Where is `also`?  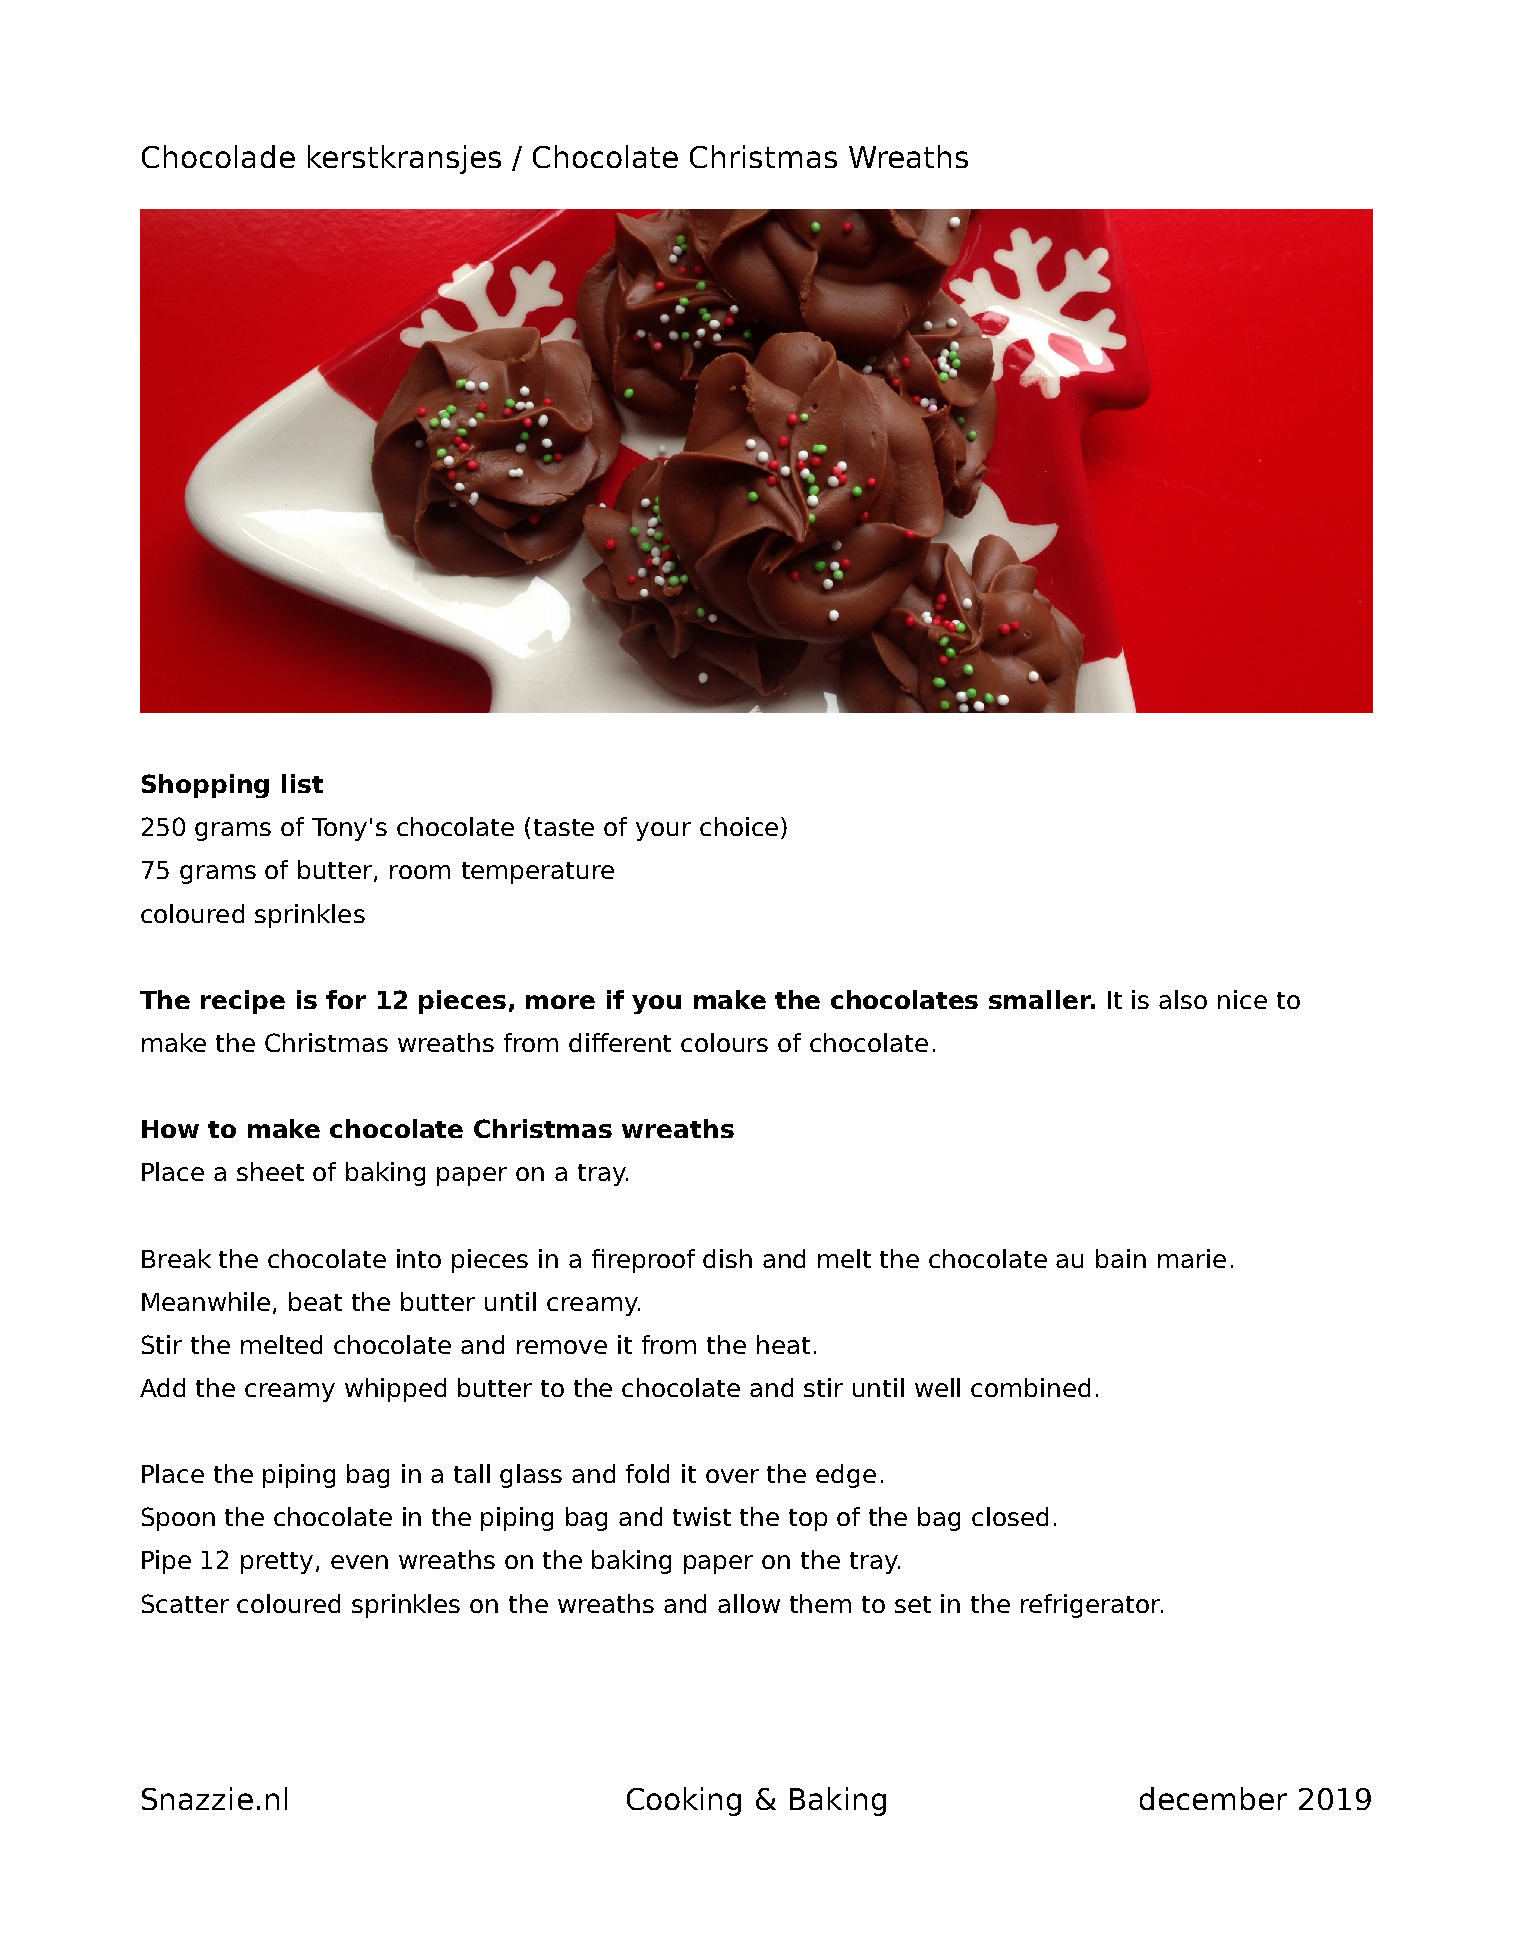 also is located at coordinates (1183, 999).
